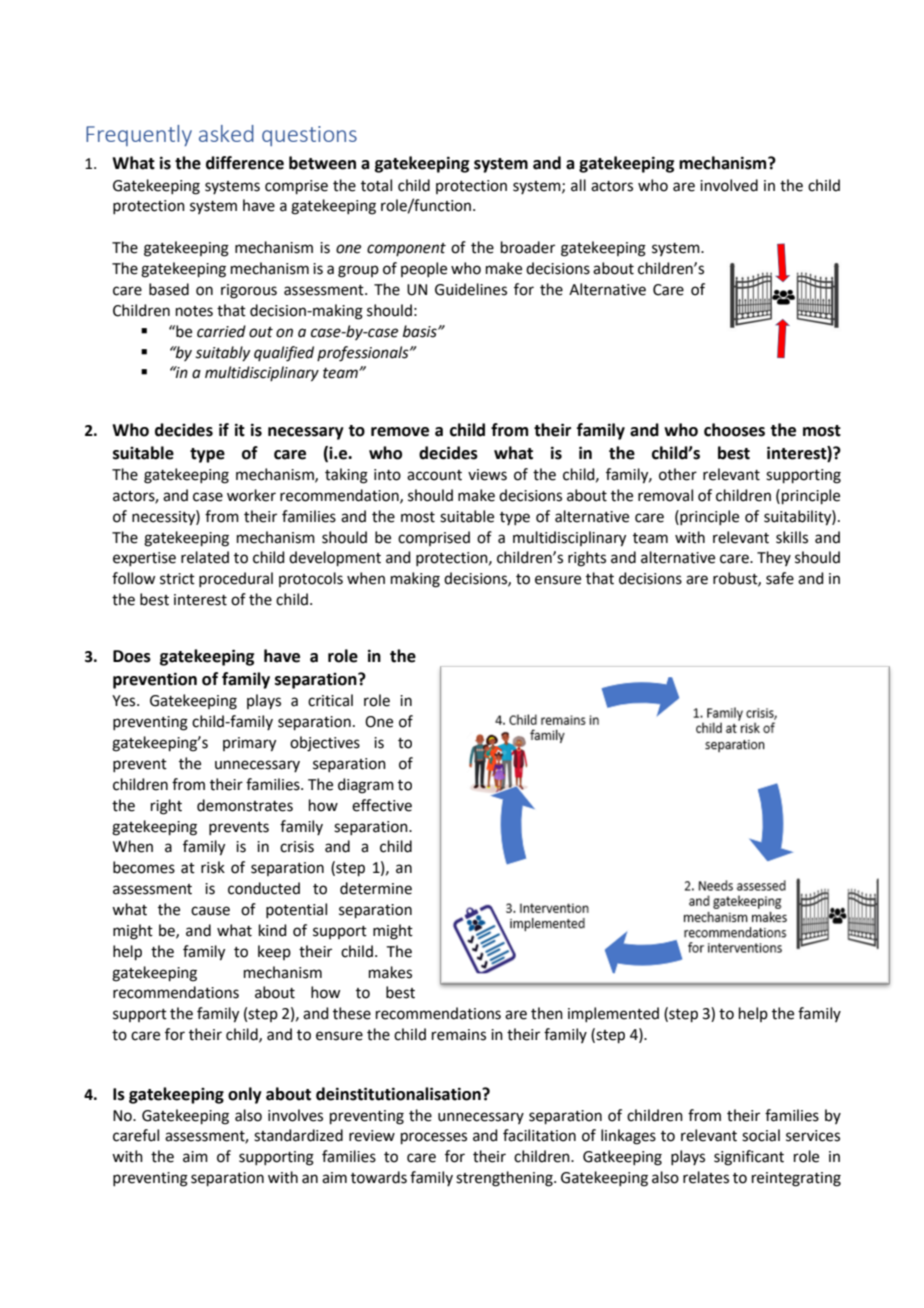 The image size is (924, 1308). Describe the element at coordinates (780, 578) in the image. I see `safe` at that location.
